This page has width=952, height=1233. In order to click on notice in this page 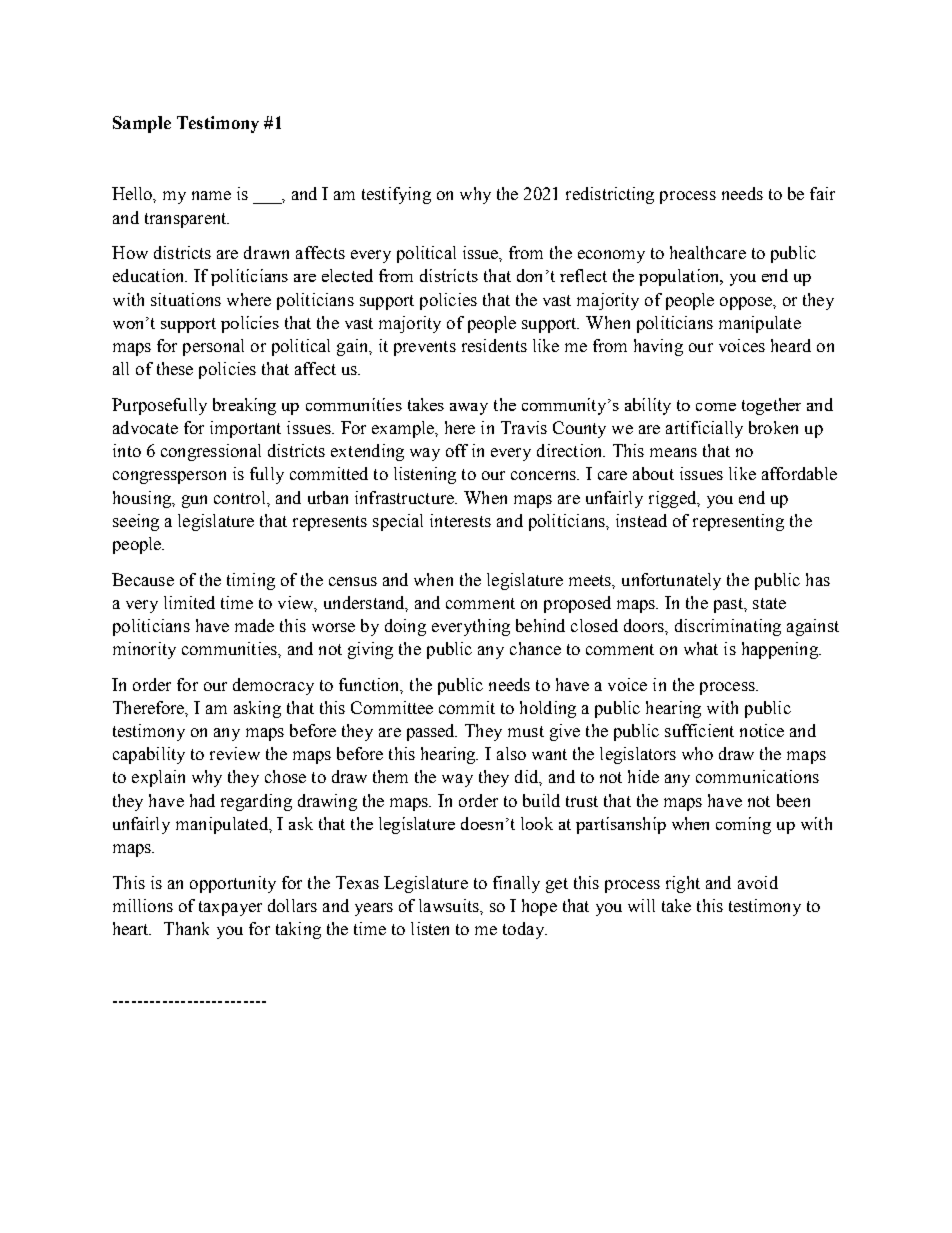, I will do `click(762, 730)`.
